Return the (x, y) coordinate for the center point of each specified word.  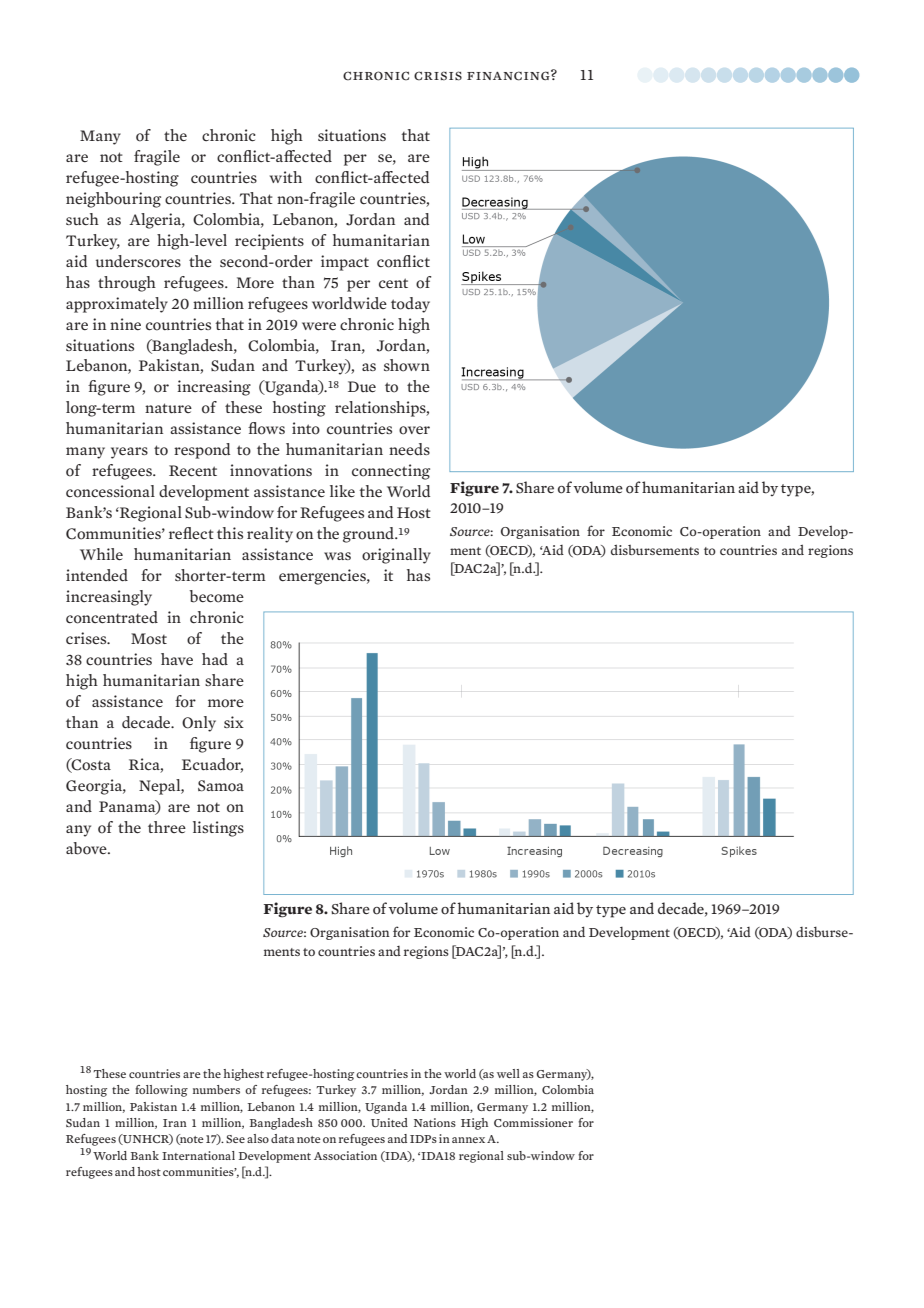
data (283, 1138)
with (286, 177)
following (161, 1091)
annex (468, 1140)
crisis (438, 76)
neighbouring (113, 200)
